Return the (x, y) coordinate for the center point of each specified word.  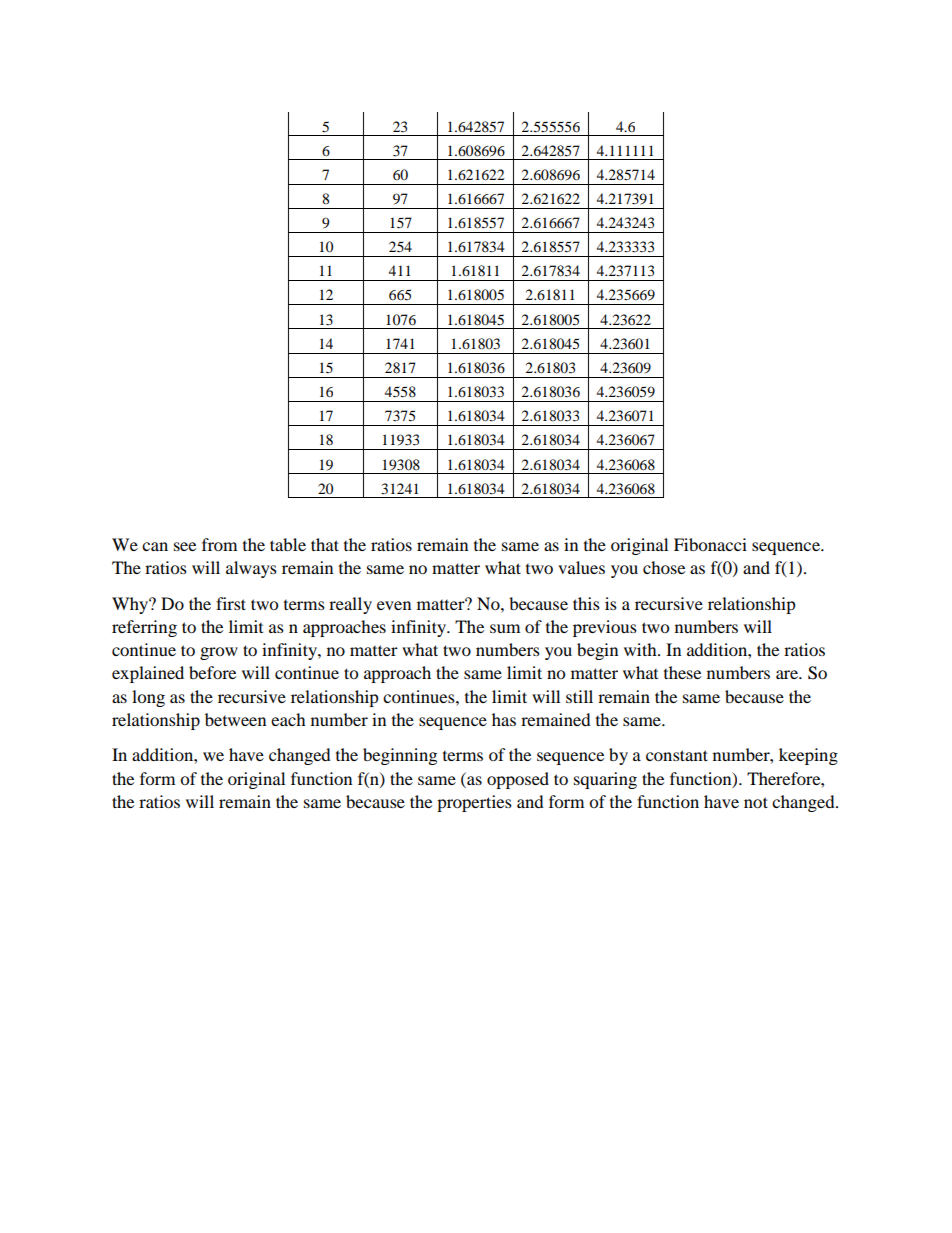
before (212, 672)
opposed (518, 780)
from (219, 544)
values (581, 567)
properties (474, 803)
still (579, 696)
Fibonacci (710, 544)
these (682, 672)
